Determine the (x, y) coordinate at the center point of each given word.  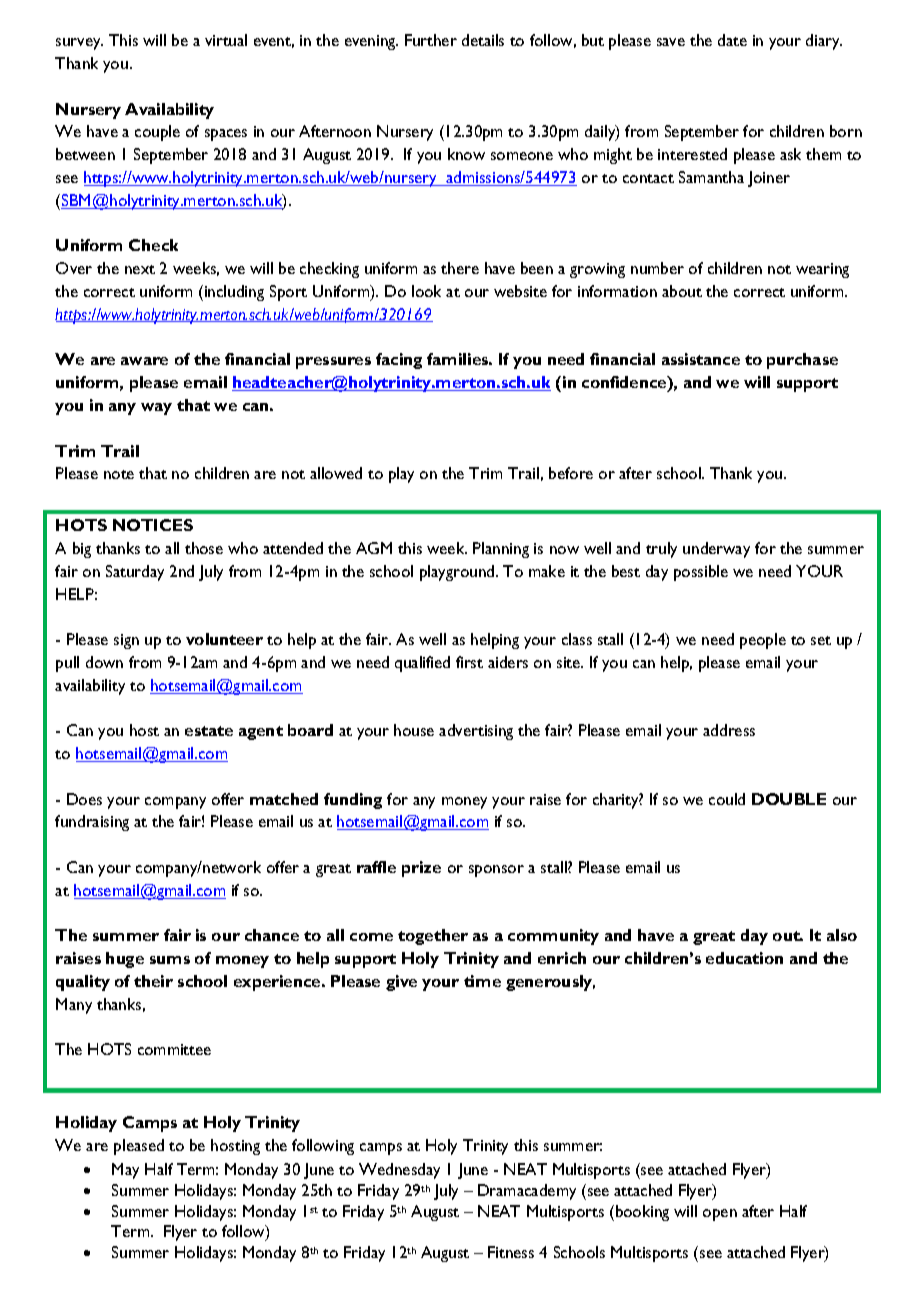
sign (126, 641)
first (469, 662)
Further (431, 40)
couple (157, 133)
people (763, 641)
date (732, 40)
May (125, 1171)
